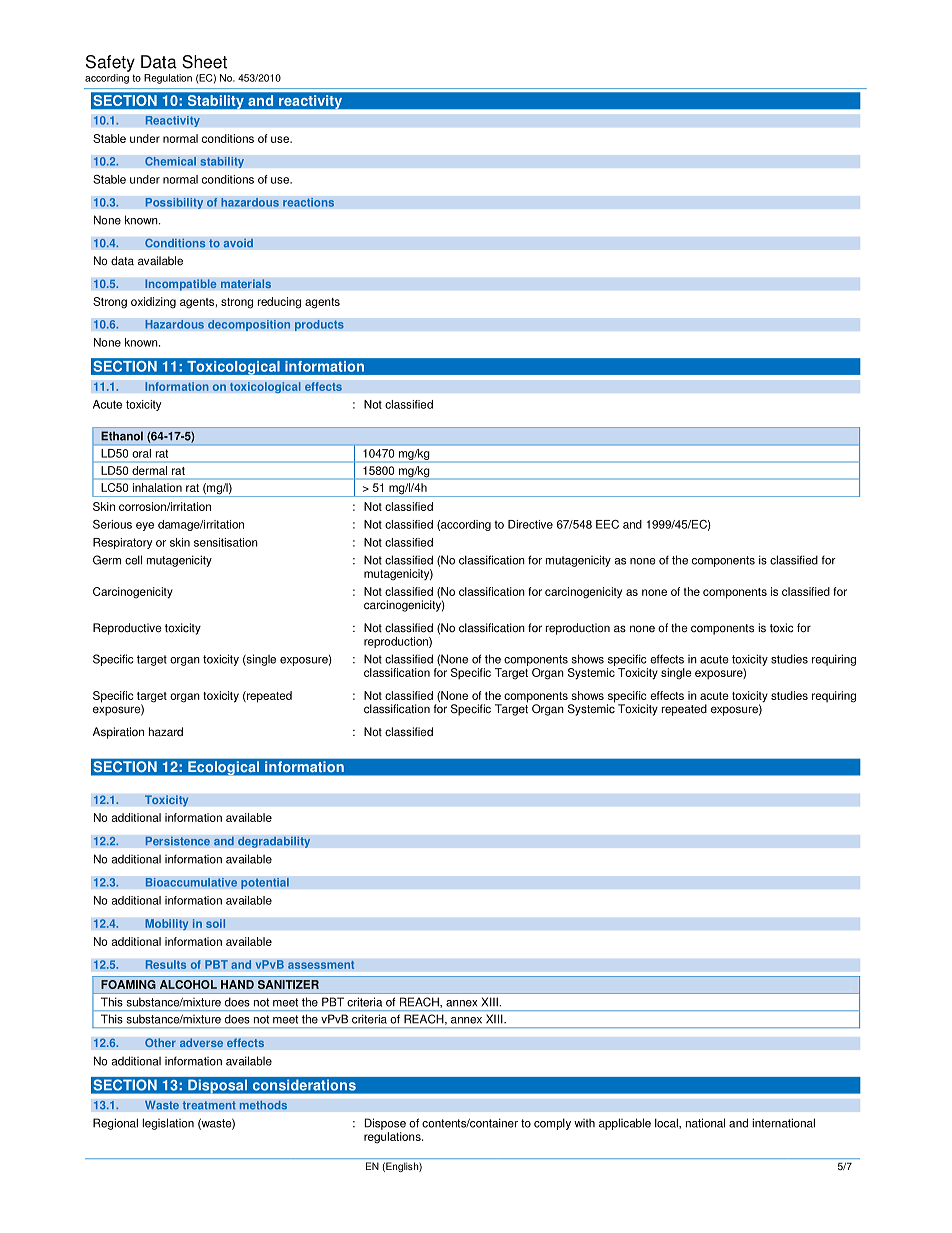 This screenshot has height=1233, width=952. What do you see at coordinates (265, 883) in the screenshot?
I see `potential` at bounding box center [265, 883].
